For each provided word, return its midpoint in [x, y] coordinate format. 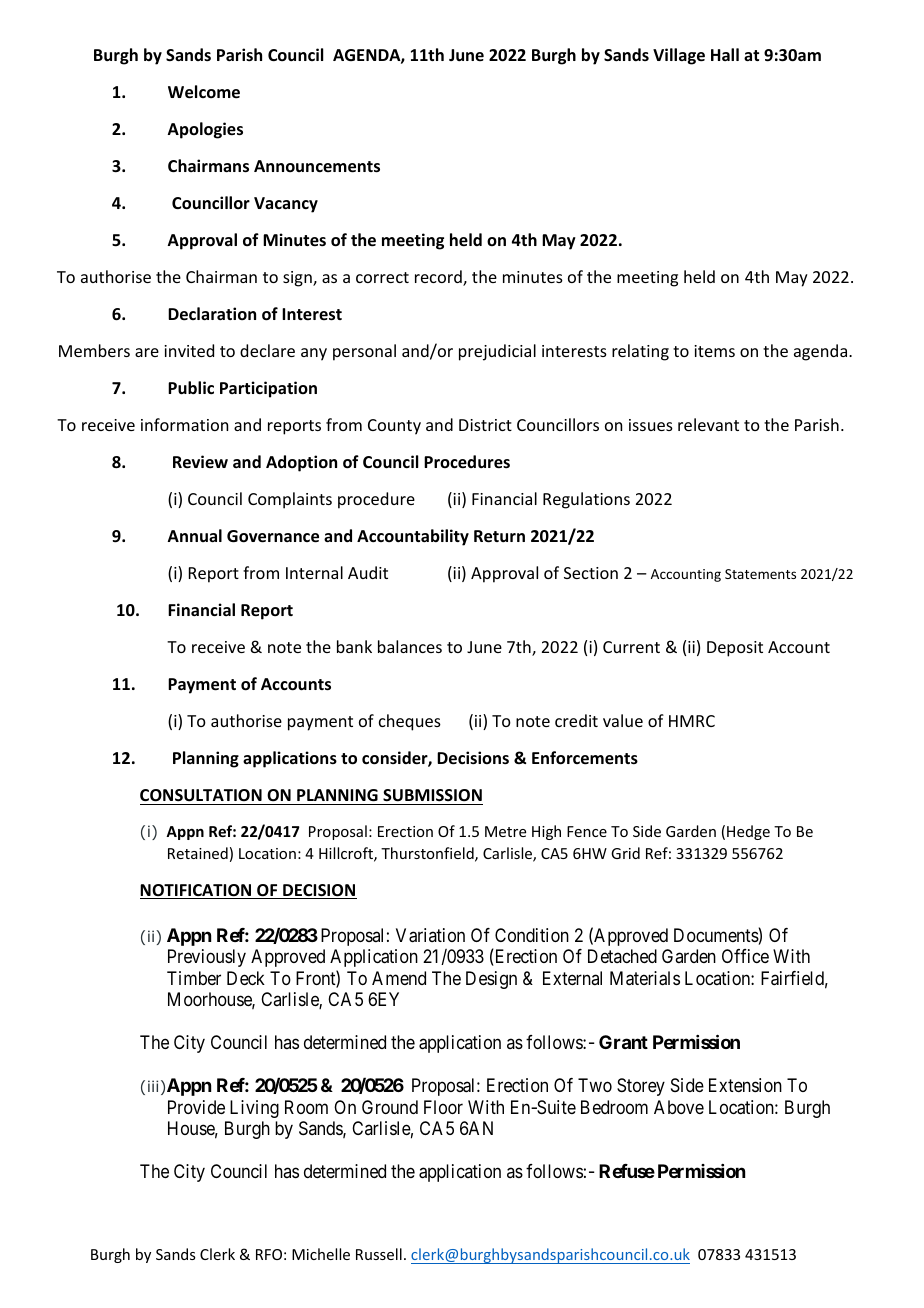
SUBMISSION [432, 795]
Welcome [204, 92]
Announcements [317, 166]
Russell [379, 1254]
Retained [198, 853]
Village [679, 56]
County [394, 427]
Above [679, 1107]
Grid [625, 853]
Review [200, 462]
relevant [708, 424]
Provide [196, 1107]
